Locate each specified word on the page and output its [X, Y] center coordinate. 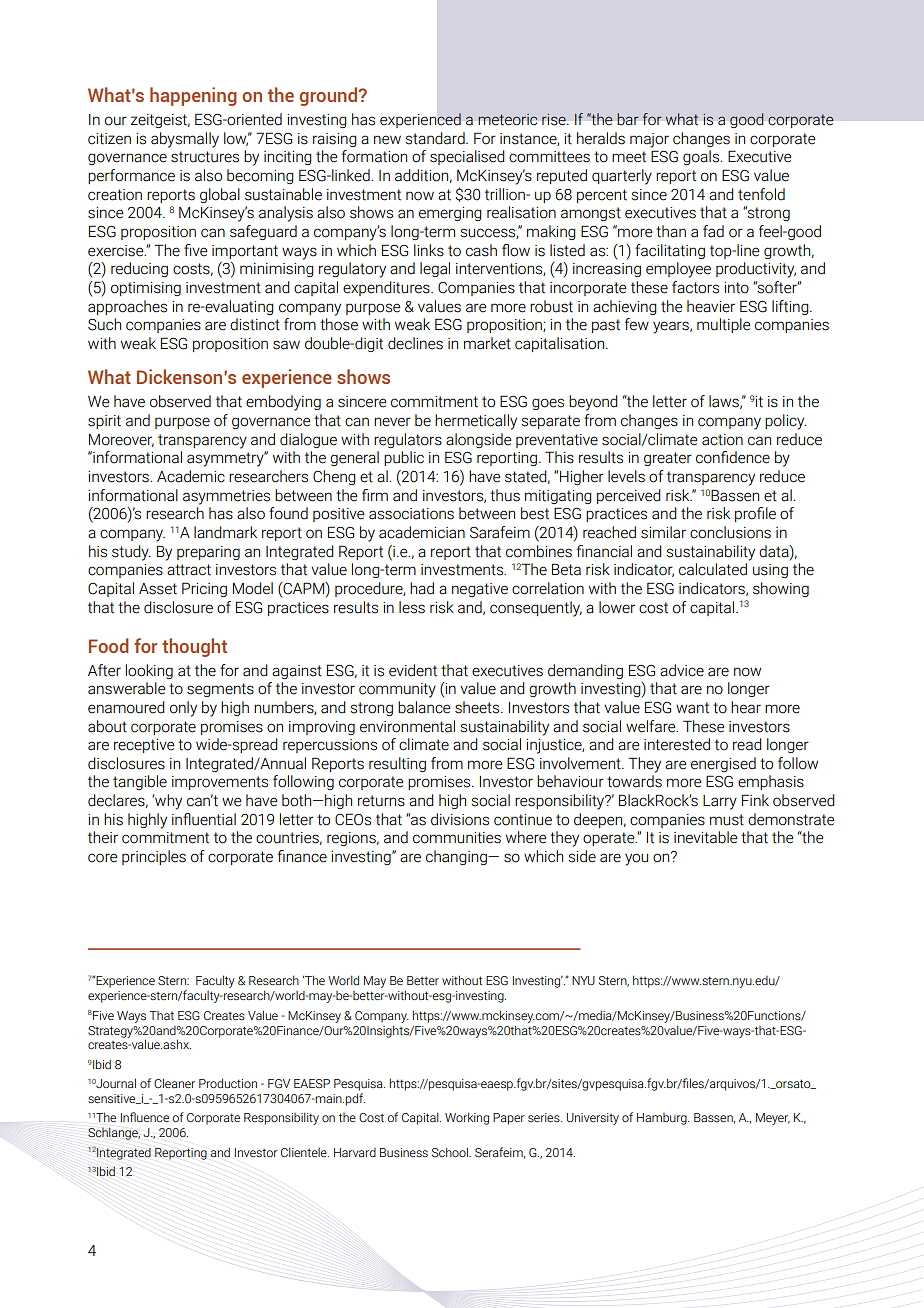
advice [682, 670]
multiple [724, 325]
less [412, 607]
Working [467, 1118]
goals [702, 157]
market [487, 343]
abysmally [185, 140]
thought [194, 647]
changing [457, 857]
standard [436, 138]
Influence [145, 1117]
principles [154, 857]
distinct [255, 324]
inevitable [706, 837]
